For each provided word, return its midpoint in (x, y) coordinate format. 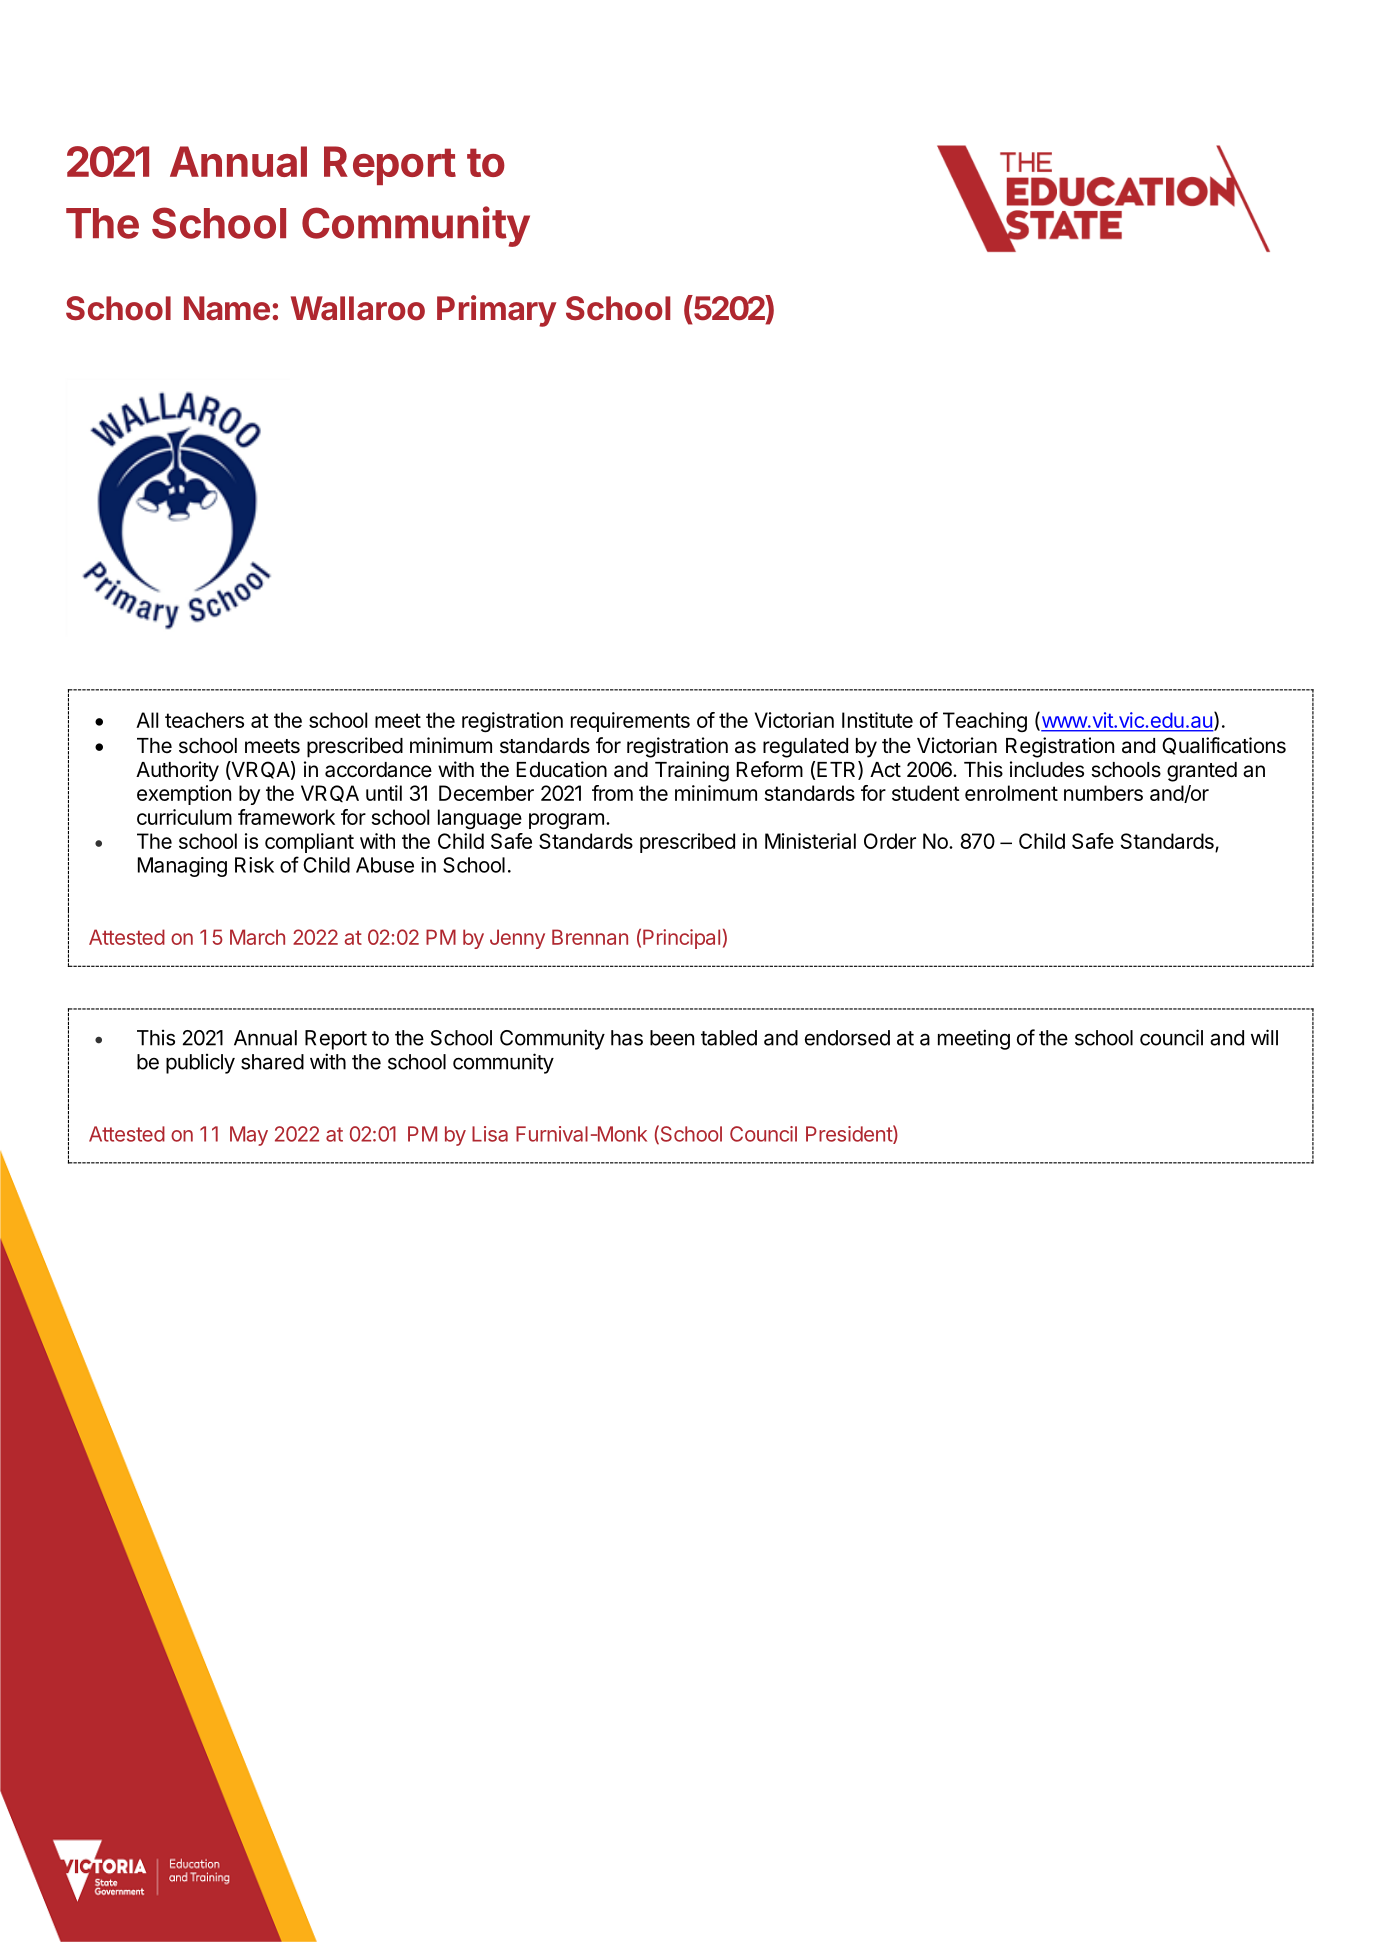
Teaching (985, 722)
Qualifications (1224, 746)
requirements (630, 722)
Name (227, 308)
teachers (204, 720)
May (249, 1136)
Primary (496, 311)
